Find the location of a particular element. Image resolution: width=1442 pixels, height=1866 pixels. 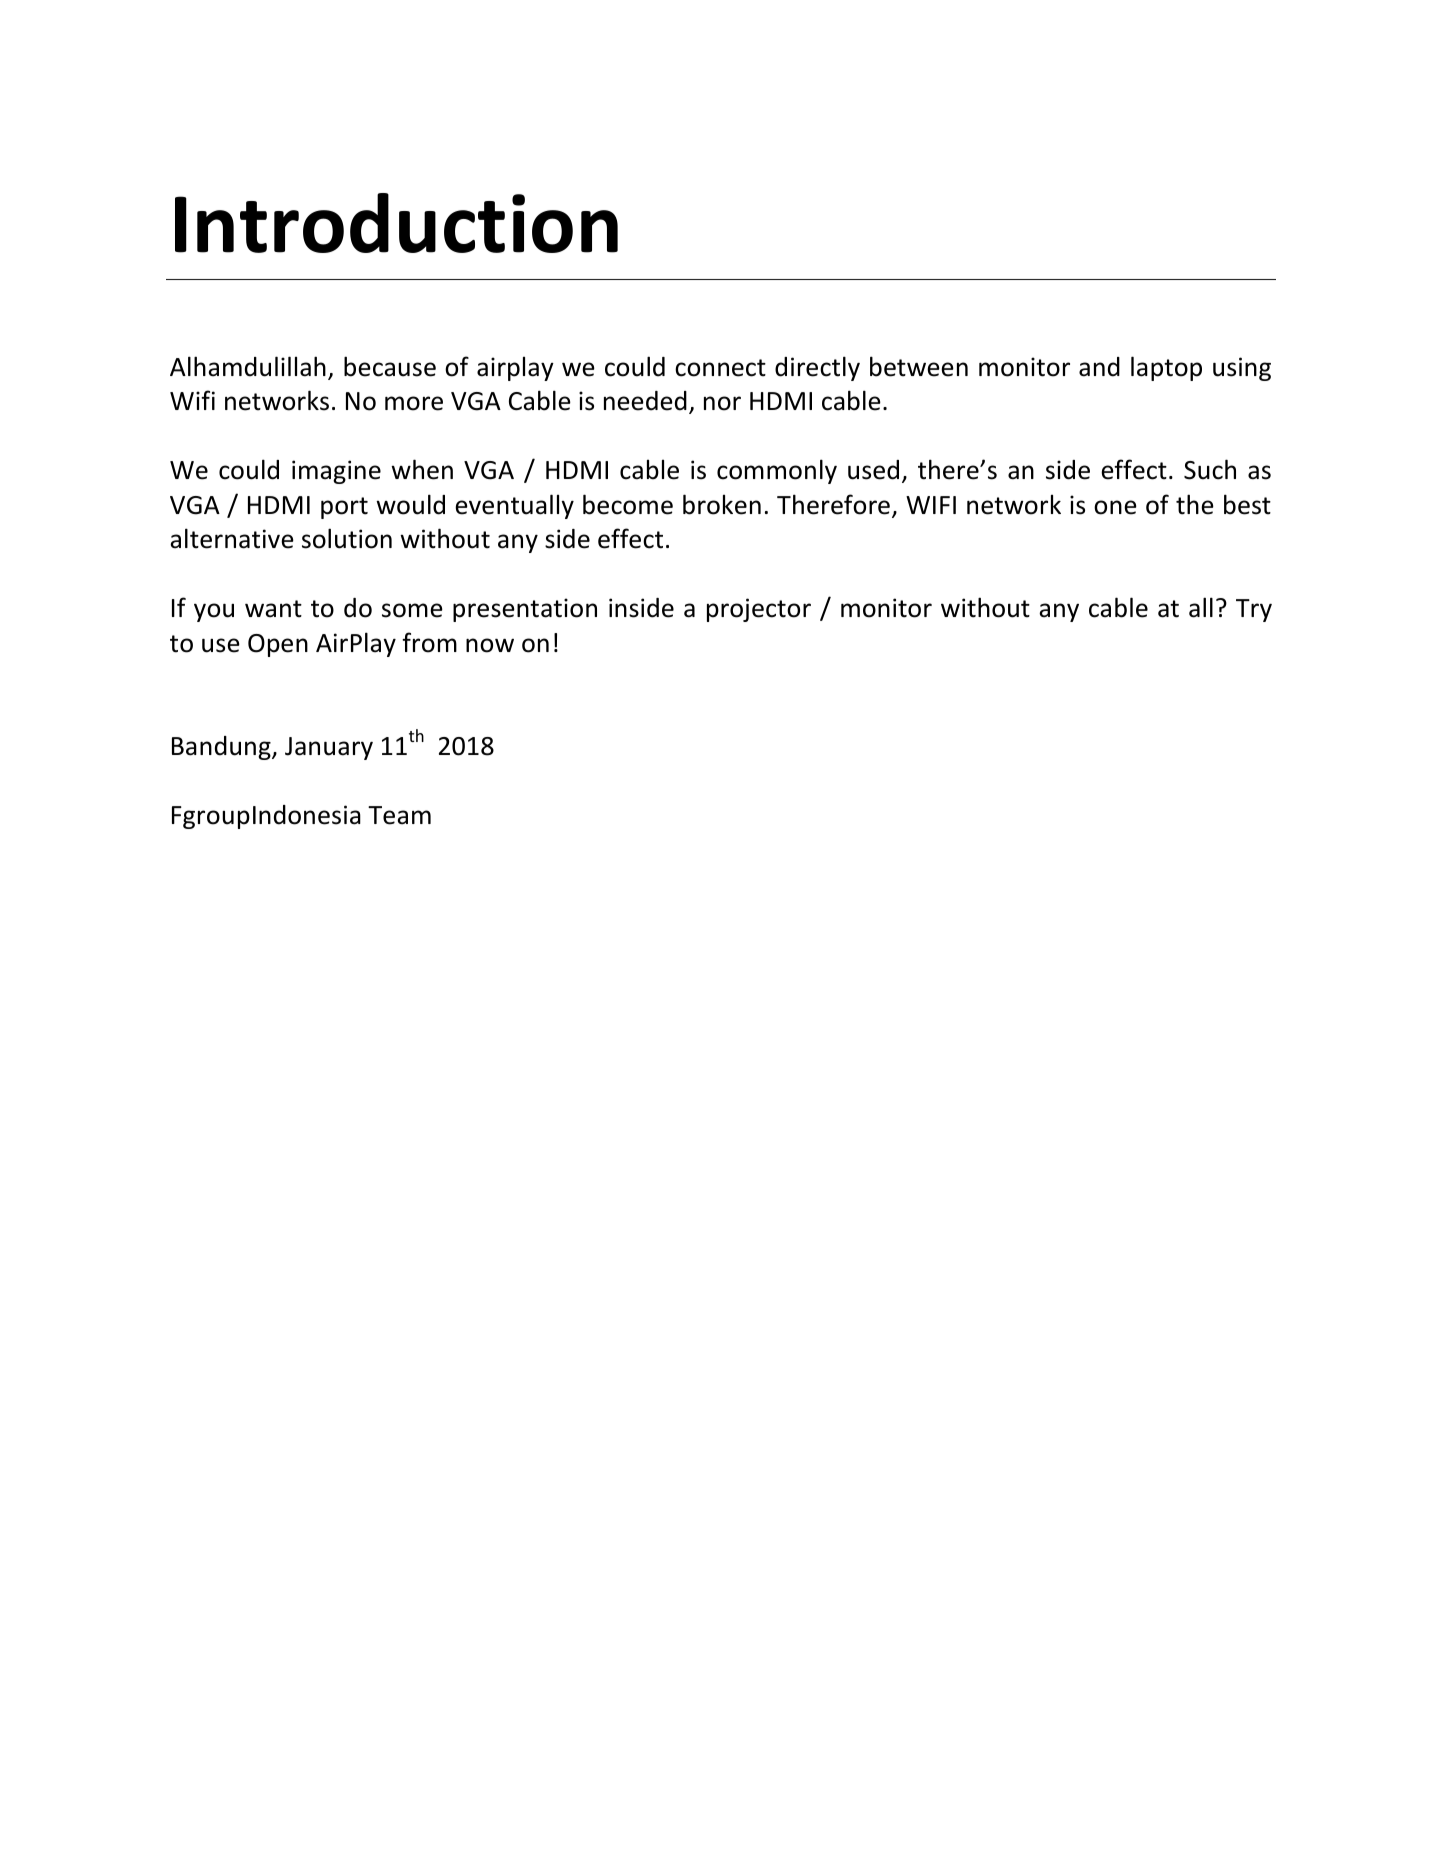

connect is located at coordinates (720, 368).
